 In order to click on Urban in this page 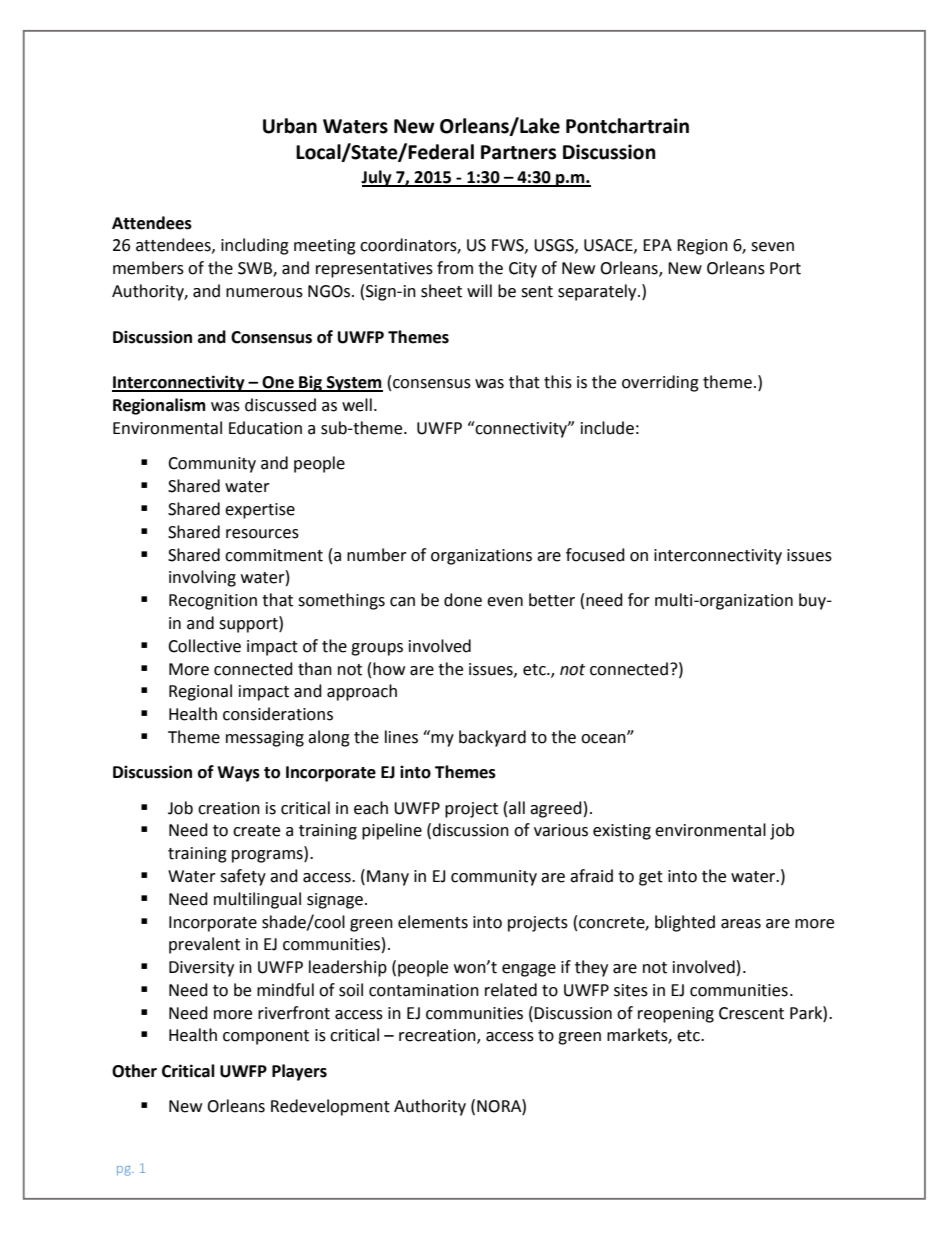, I will do `click(290, 126)`.
